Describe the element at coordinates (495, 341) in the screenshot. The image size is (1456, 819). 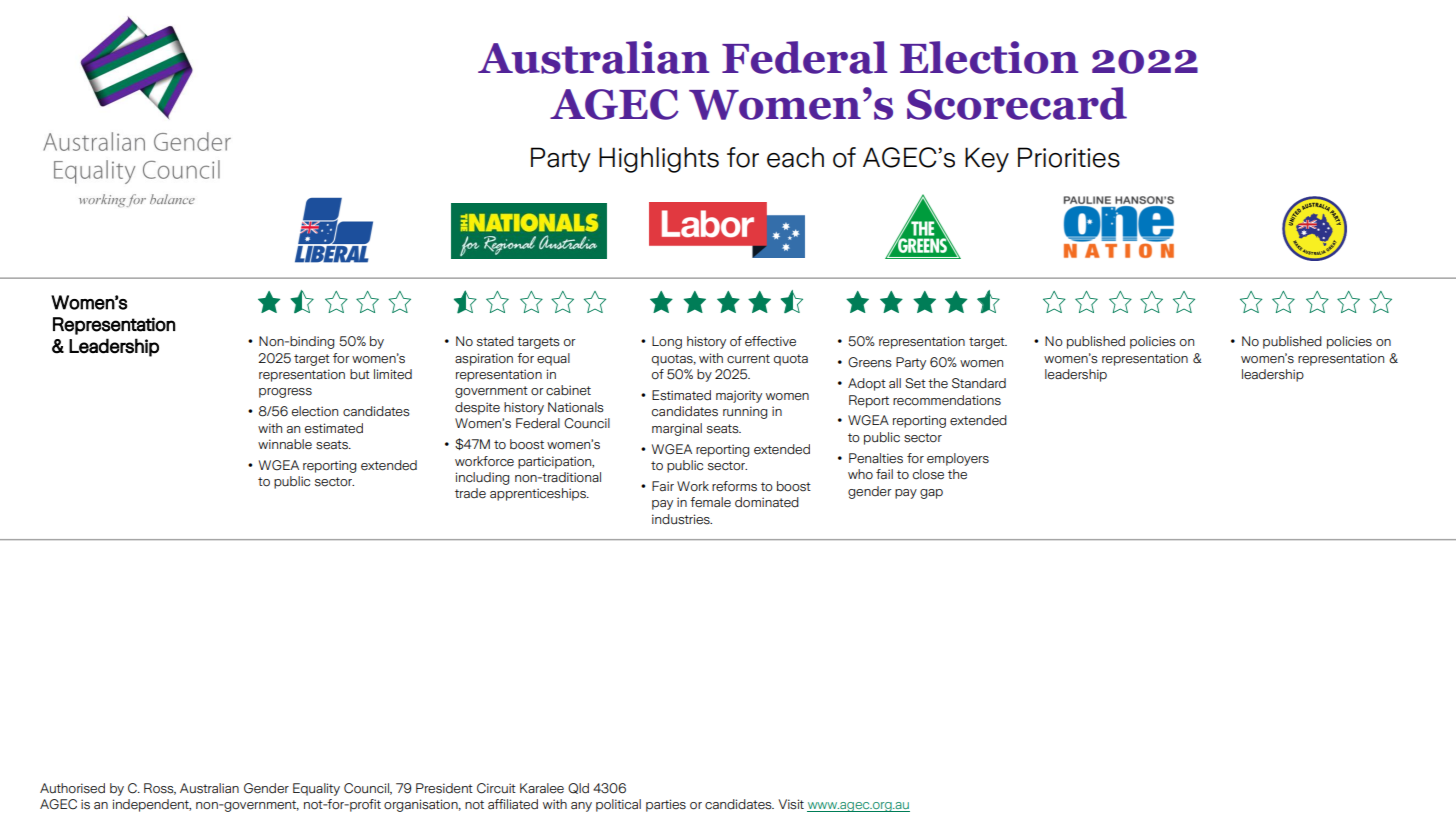
I see `stated` at that location.
